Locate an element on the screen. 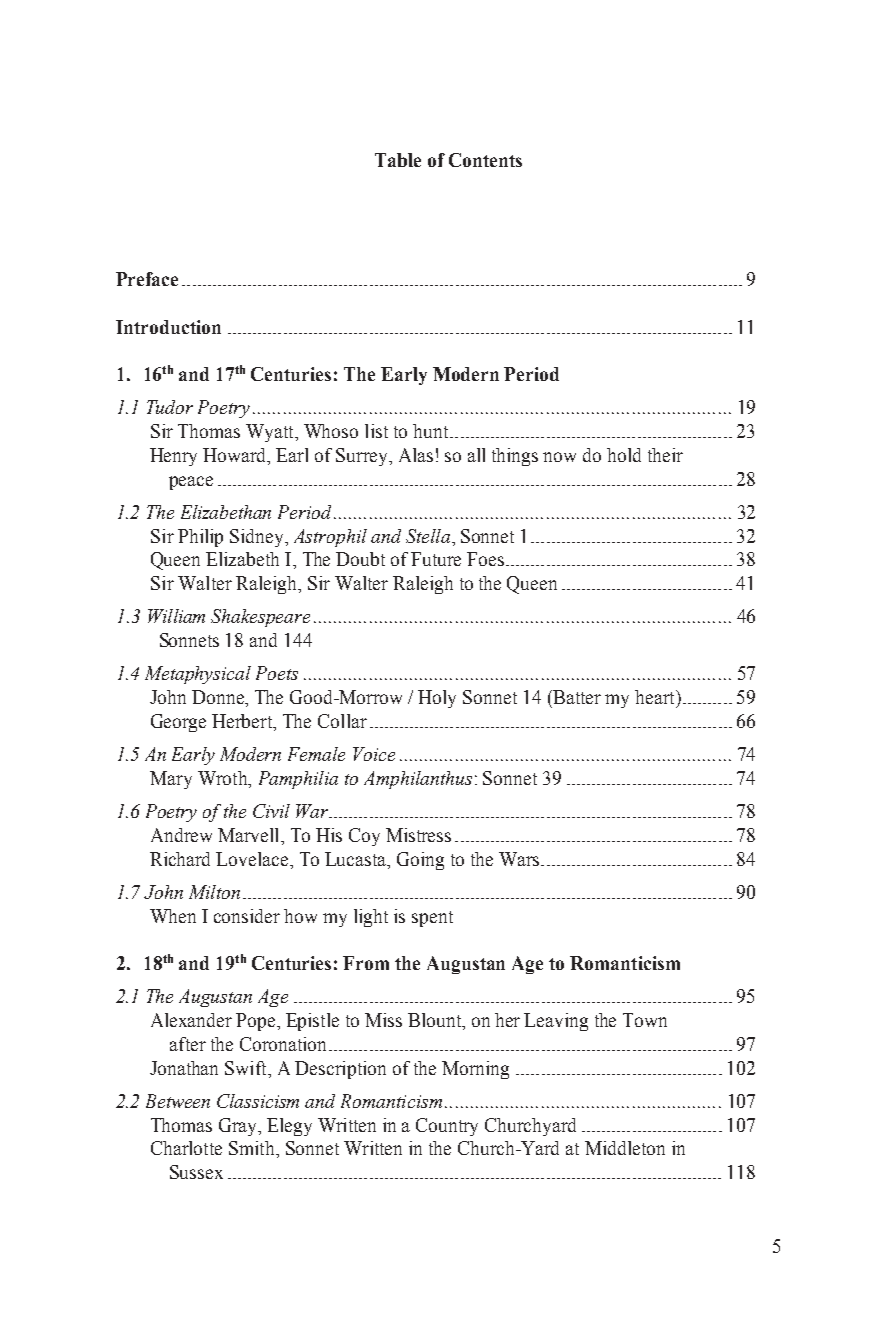  Metaphysical is located at coordinates (198, 675).
